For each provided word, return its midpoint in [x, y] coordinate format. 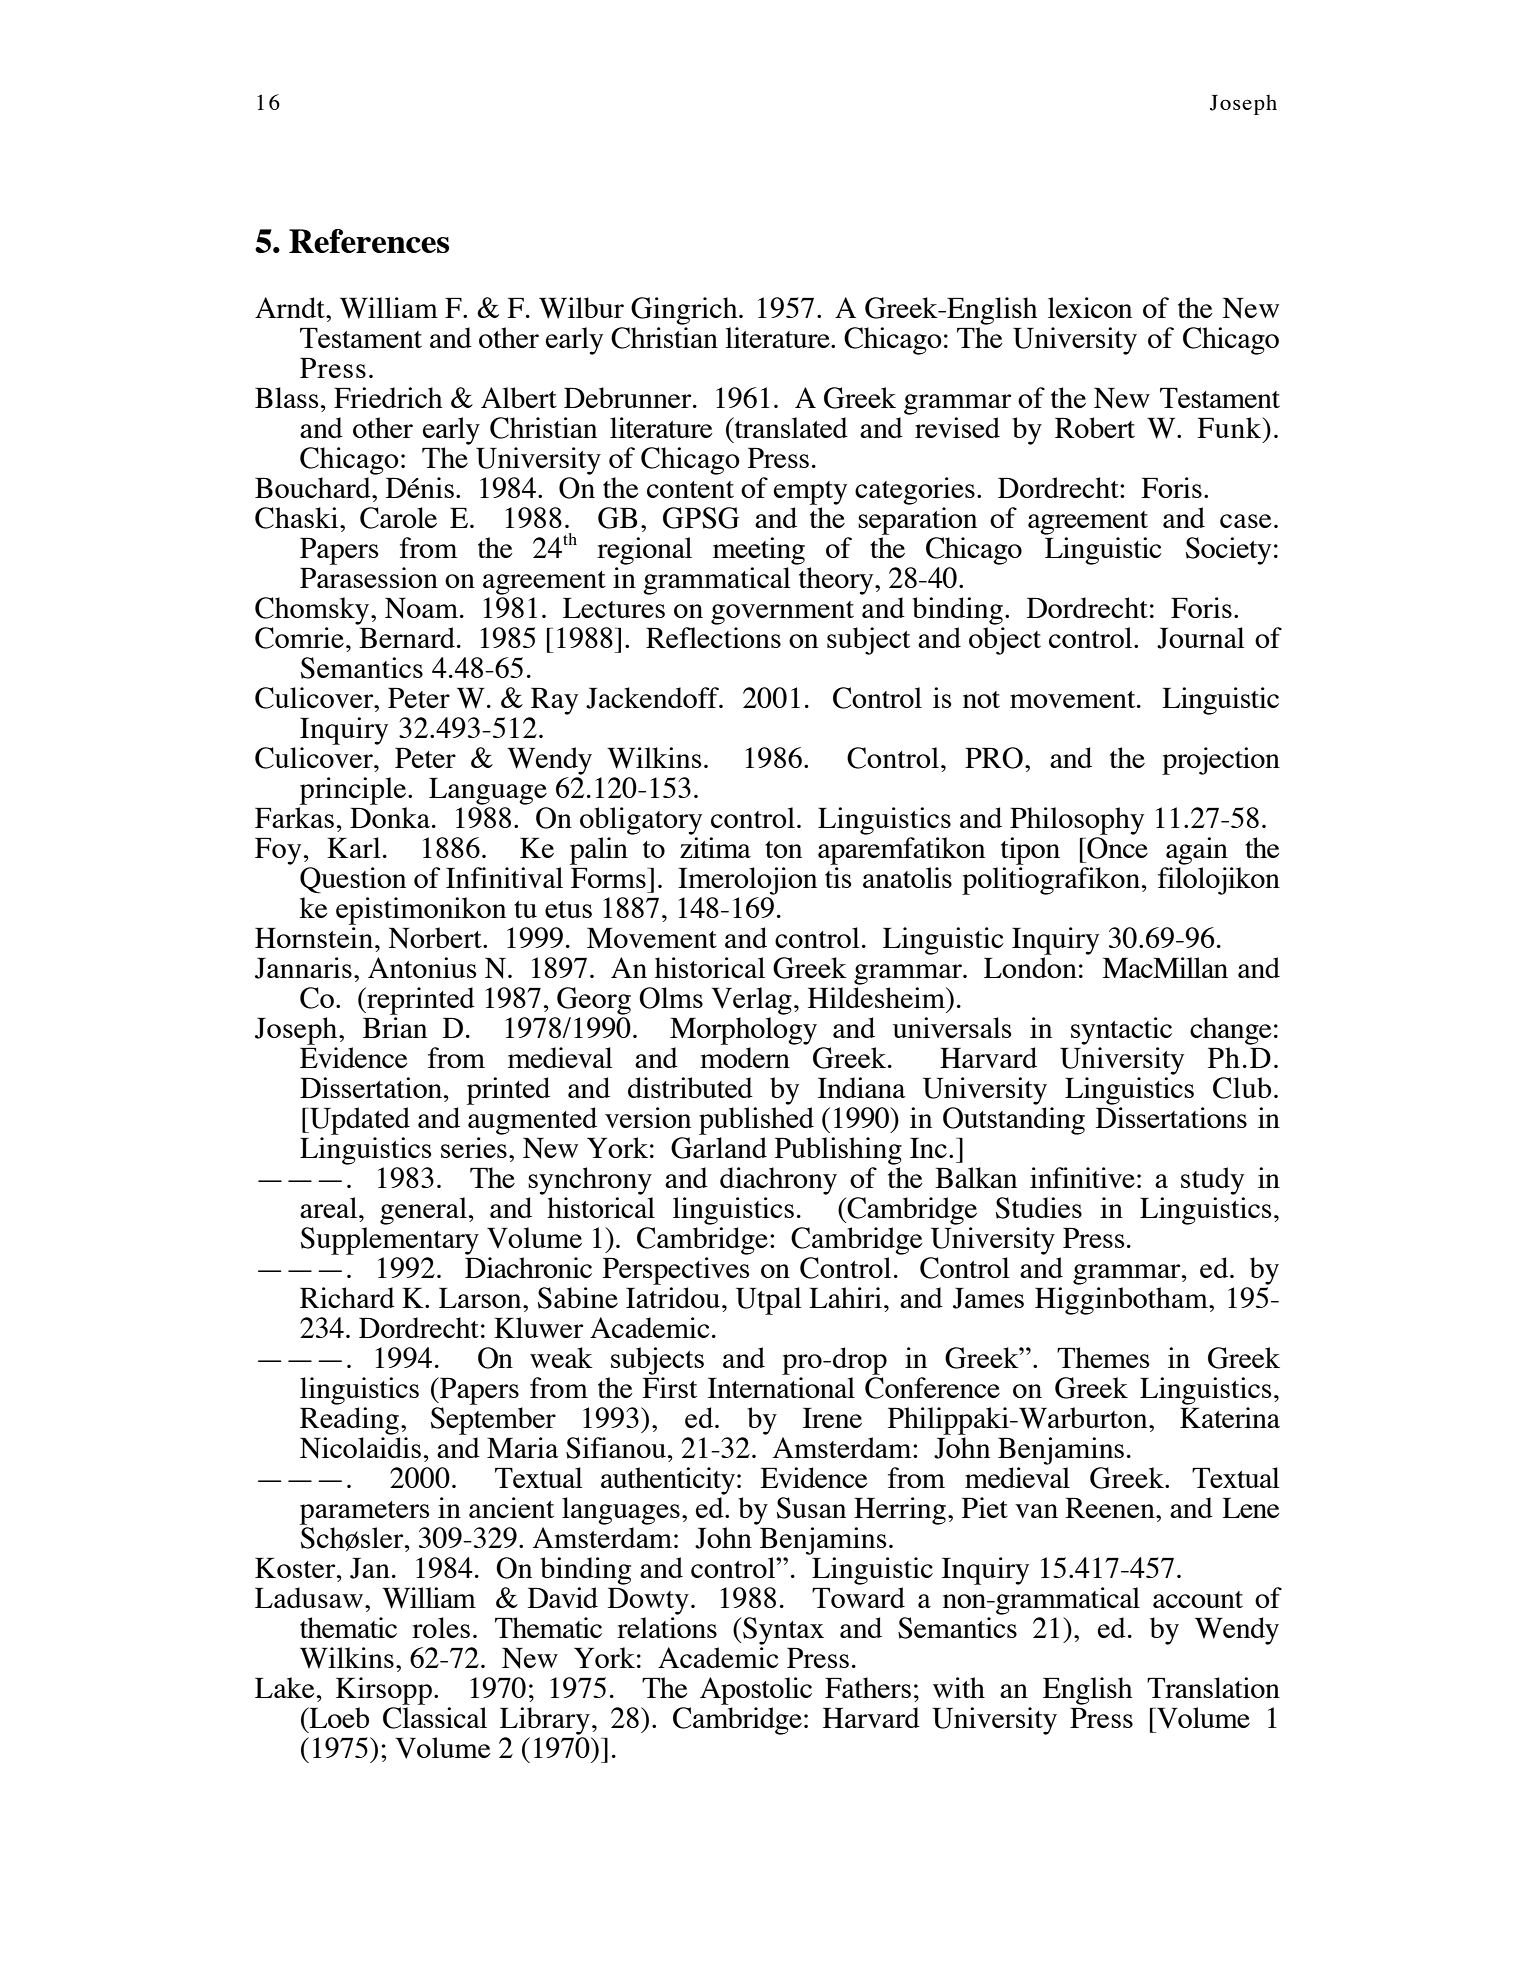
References [369, 241]
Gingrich [685, 311]
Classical [435, 1716]
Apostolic [756, 1691]
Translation [1213, 1687]
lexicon [1090, 307]
